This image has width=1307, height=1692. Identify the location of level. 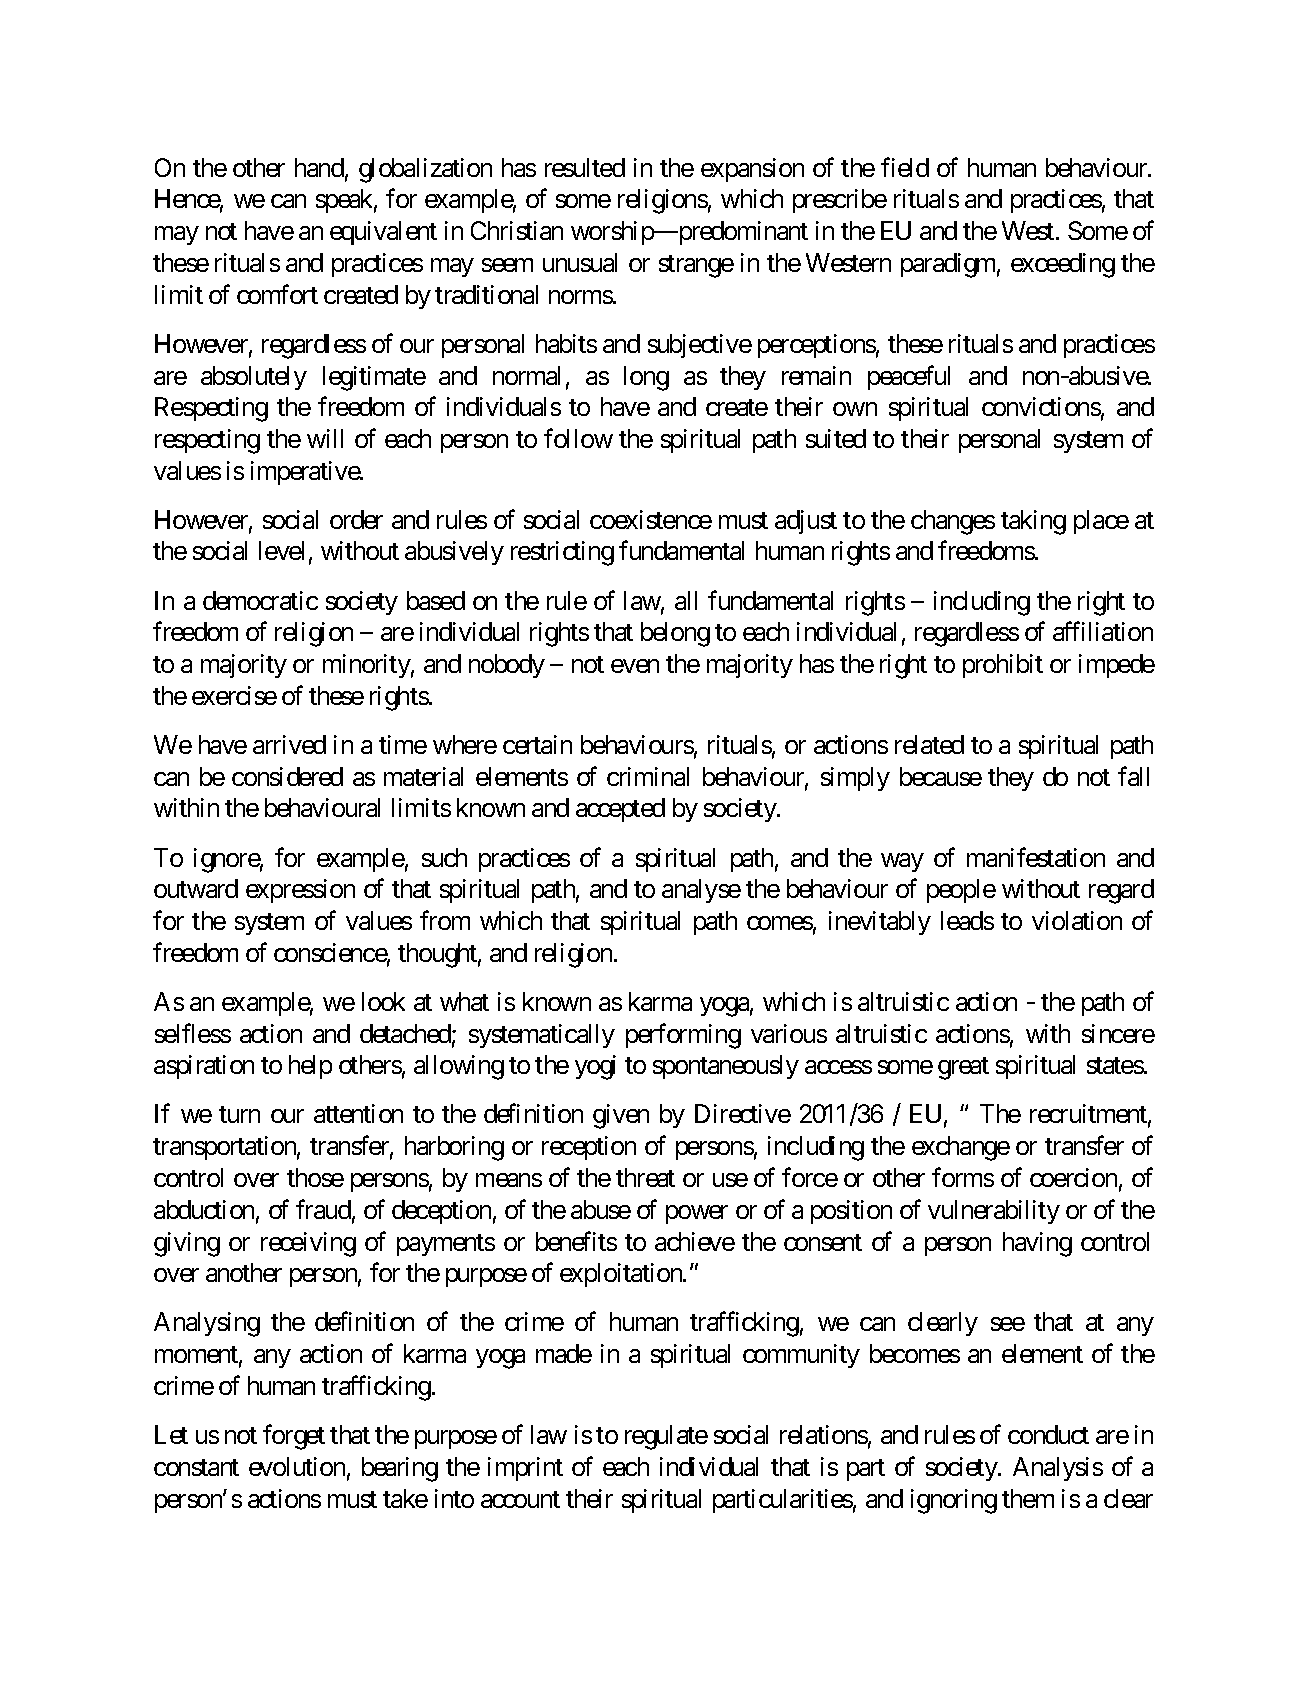
(281, 550).
